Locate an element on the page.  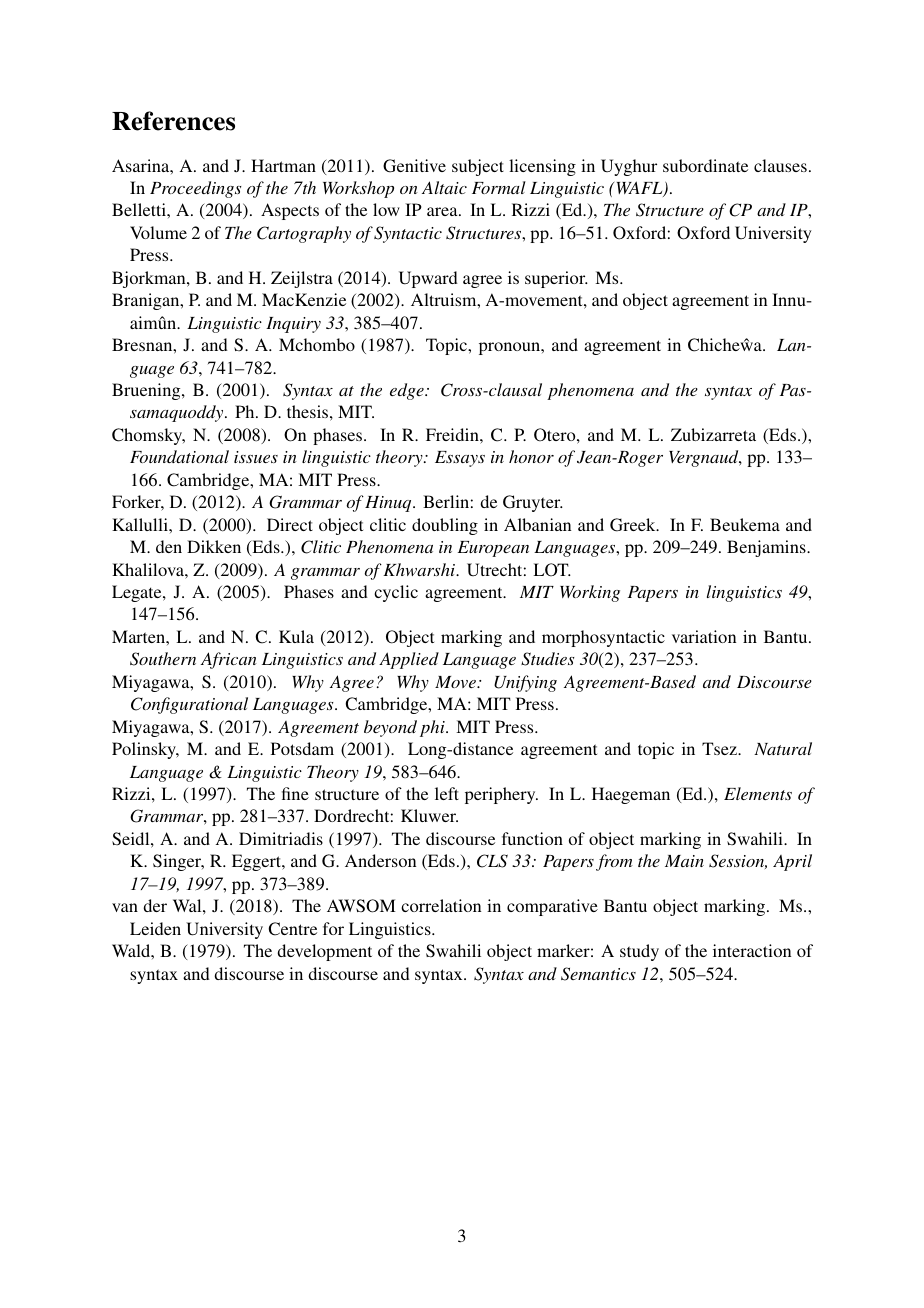
subordinate is located at coordinates (705, 165).
